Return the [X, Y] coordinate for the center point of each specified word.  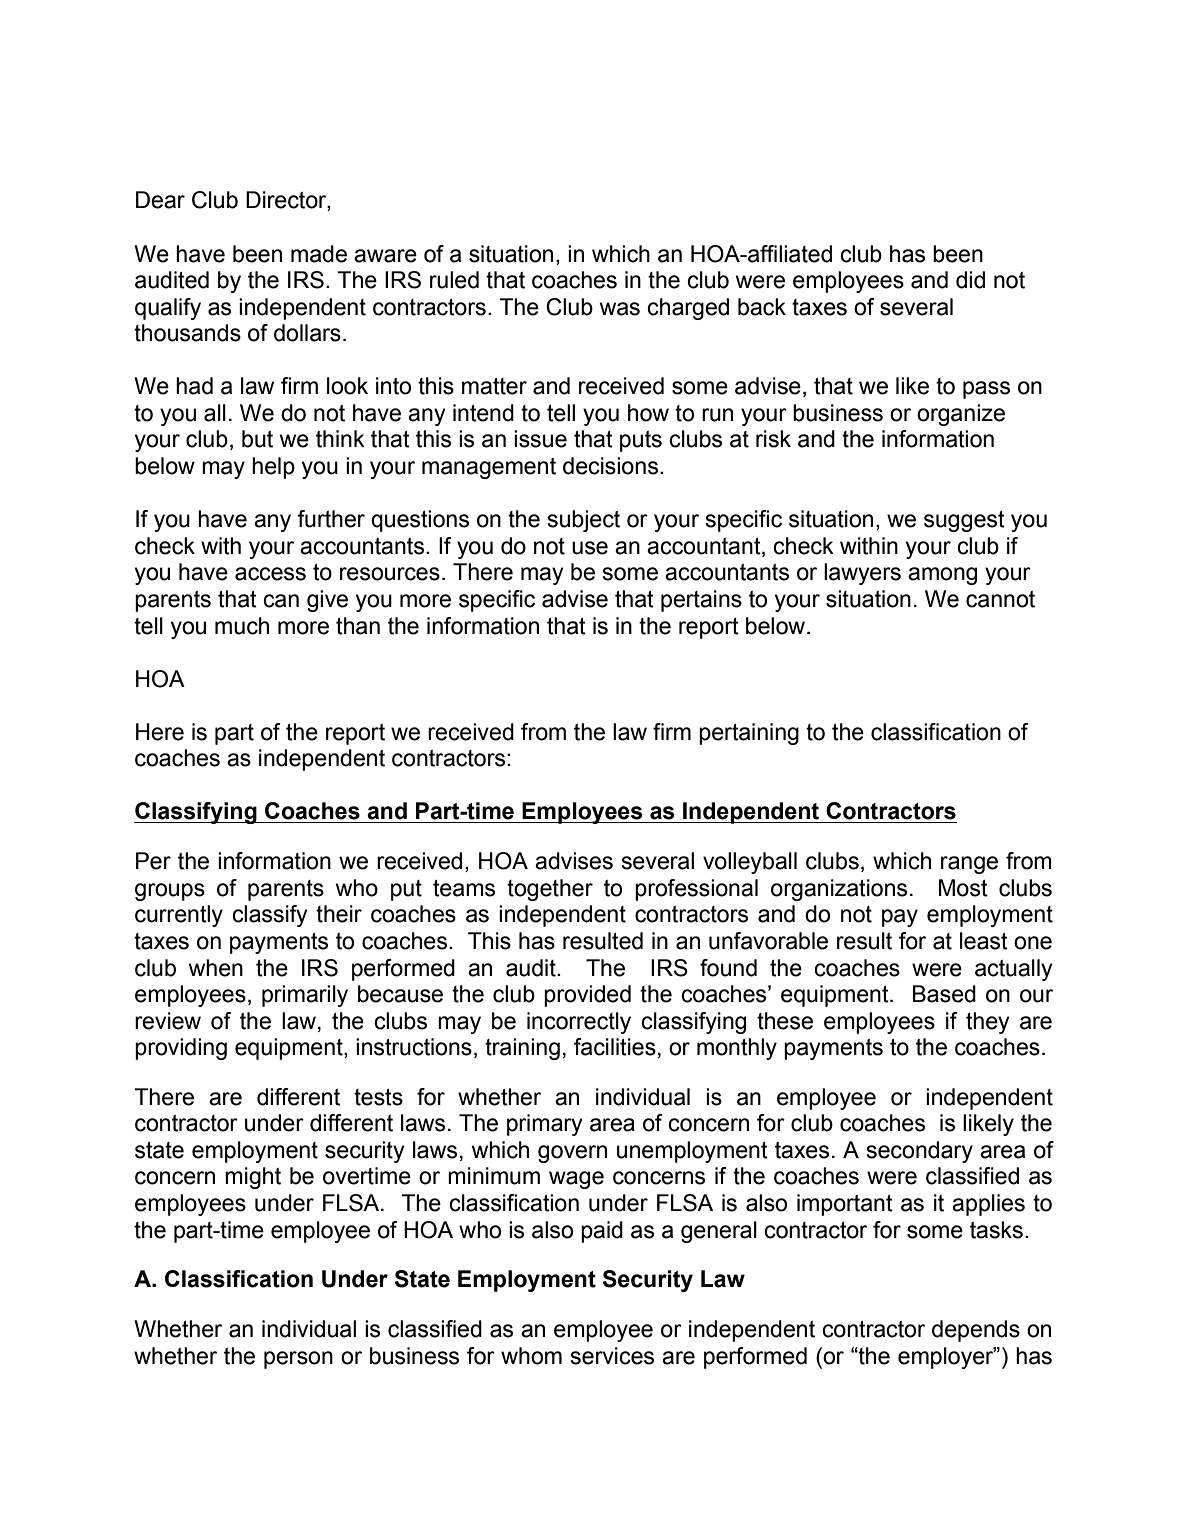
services [612, 1356]
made [319, 254]
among [942, 576]
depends [976, 1331]
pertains [701, 601]
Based [944, 994]
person [298, 1360]
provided [587, 996]
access [270, 574]
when [216, 968]
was [620, 309]
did [970, 280]
